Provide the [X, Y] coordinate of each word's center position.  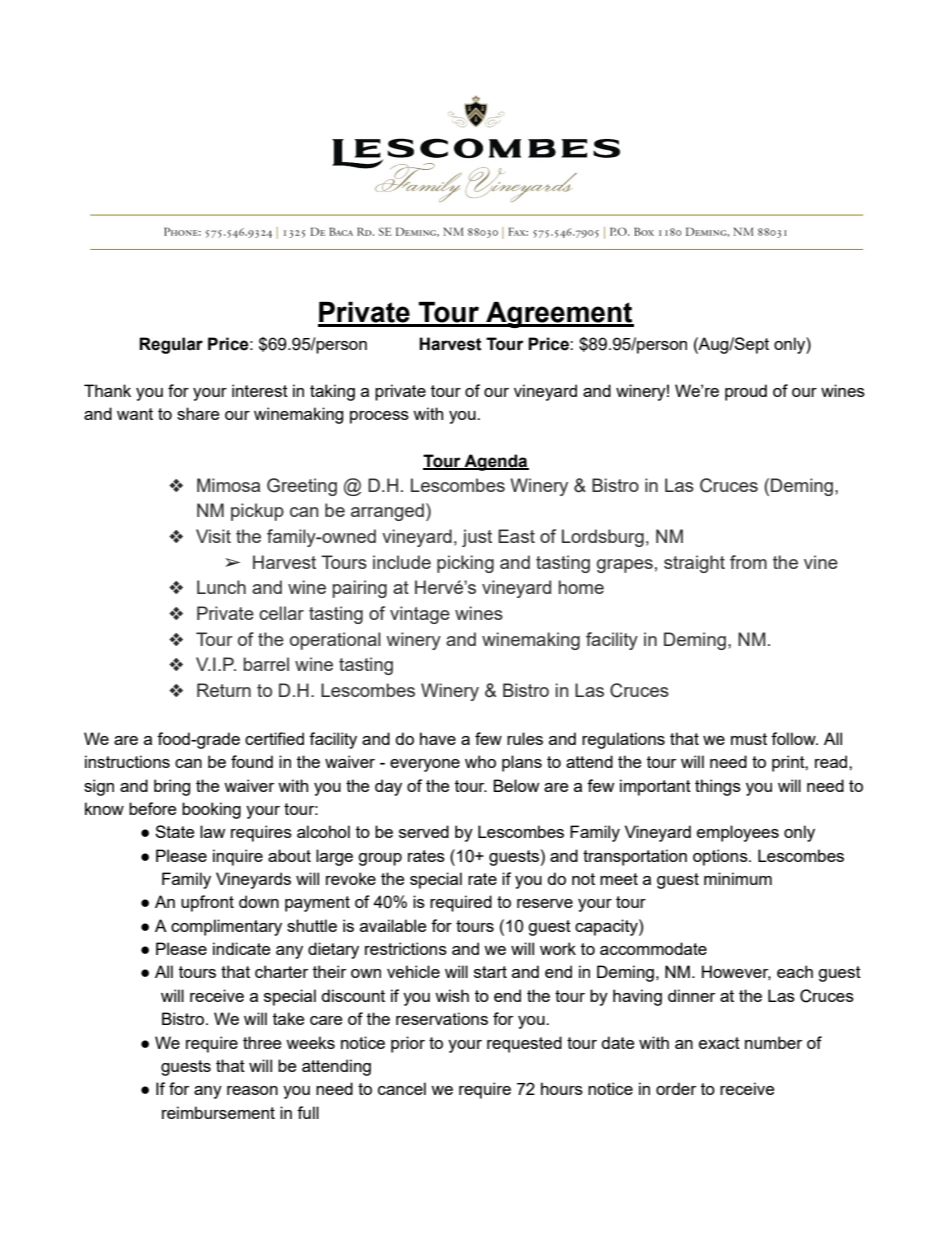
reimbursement [218, 1112]
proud [746, 392]
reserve [545, 903]
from [748, 562]
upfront [207, 903]
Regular [171, 345]
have [438, 738]
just [477, 538]
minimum [738, 878]
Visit [213, 536]
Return [224, 690]
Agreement [559, 315]
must [749, 739]
